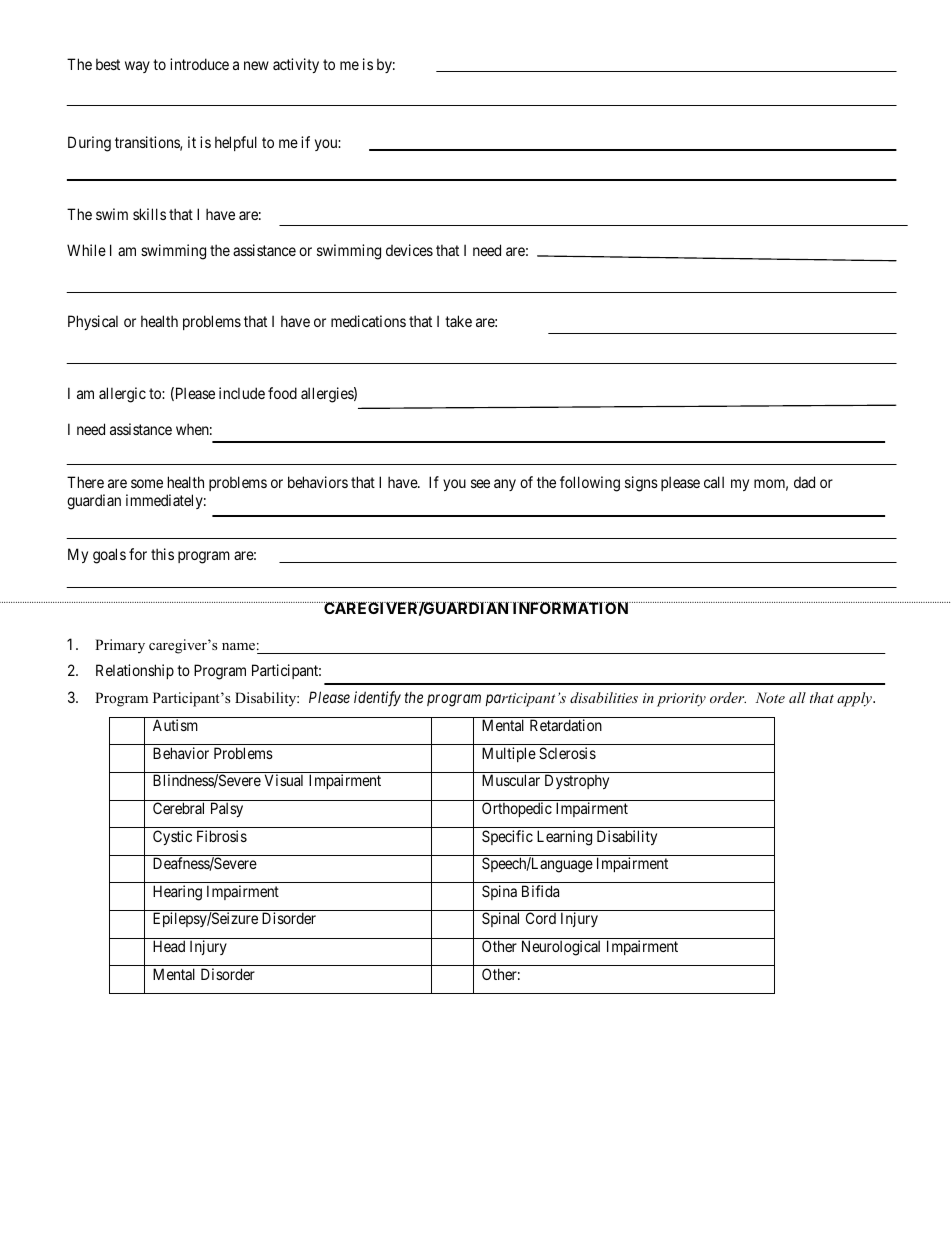 This screenshot has height=1233, width=952. Describe the element at coordinates (409, 250) in the screenshot. I see `devices` at that location.
